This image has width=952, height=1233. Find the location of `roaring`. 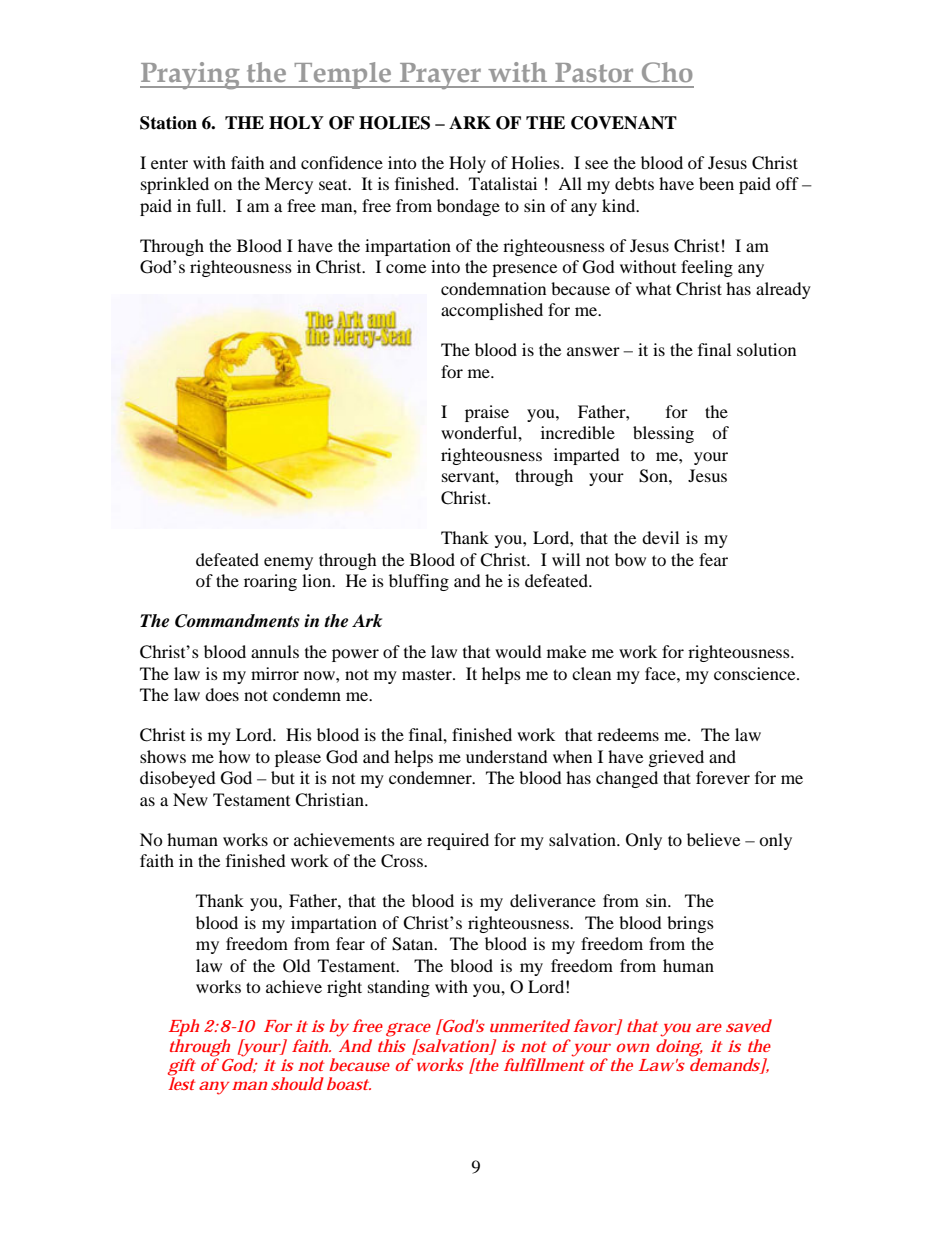

roaring is located at coordinates (270, 582).
